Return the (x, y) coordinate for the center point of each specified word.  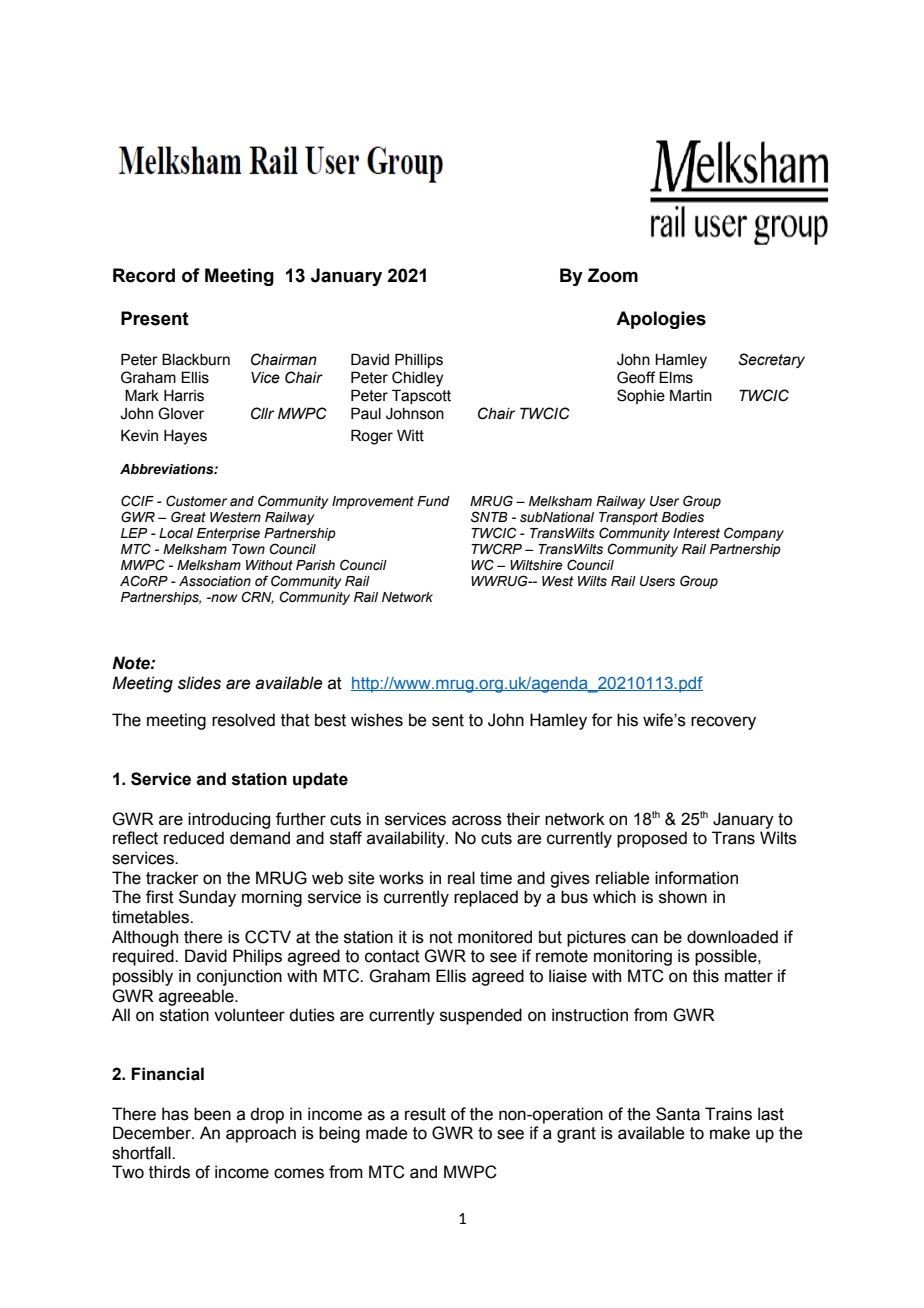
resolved (243, 720)
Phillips (419, 360)
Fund (433, 501)
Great (188, 517)
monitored (495, 937)
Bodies (683, 517)
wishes (377, 720)
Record (144, 275)
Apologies (661, 320)
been (212, 1114)
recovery (723, 723)
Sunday (207, 898)
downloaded (732, 937)
